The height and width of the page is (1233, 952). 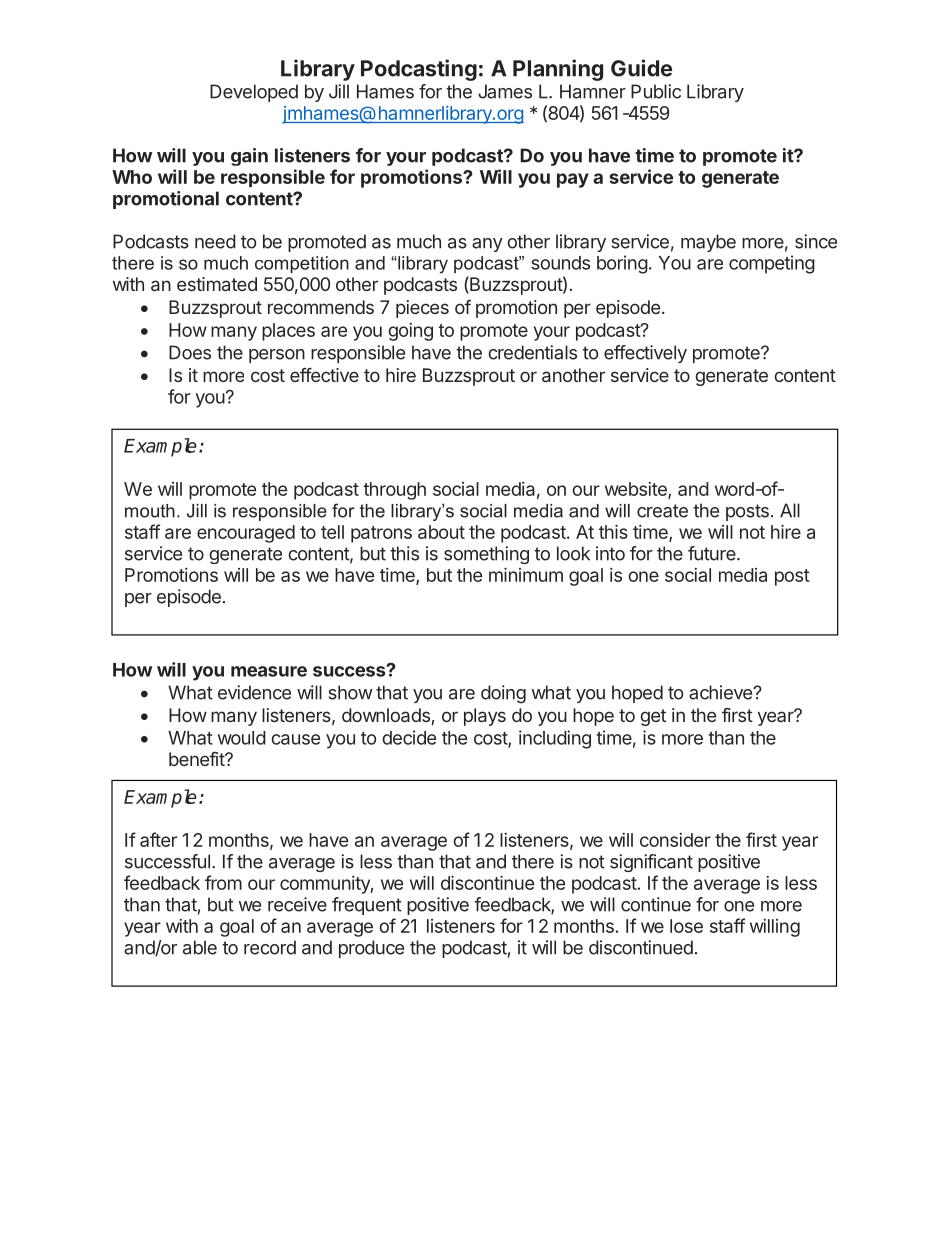 What do you see at coordinates (505, 91) in the page?
I see `James` at bounding box center [505, 91].
